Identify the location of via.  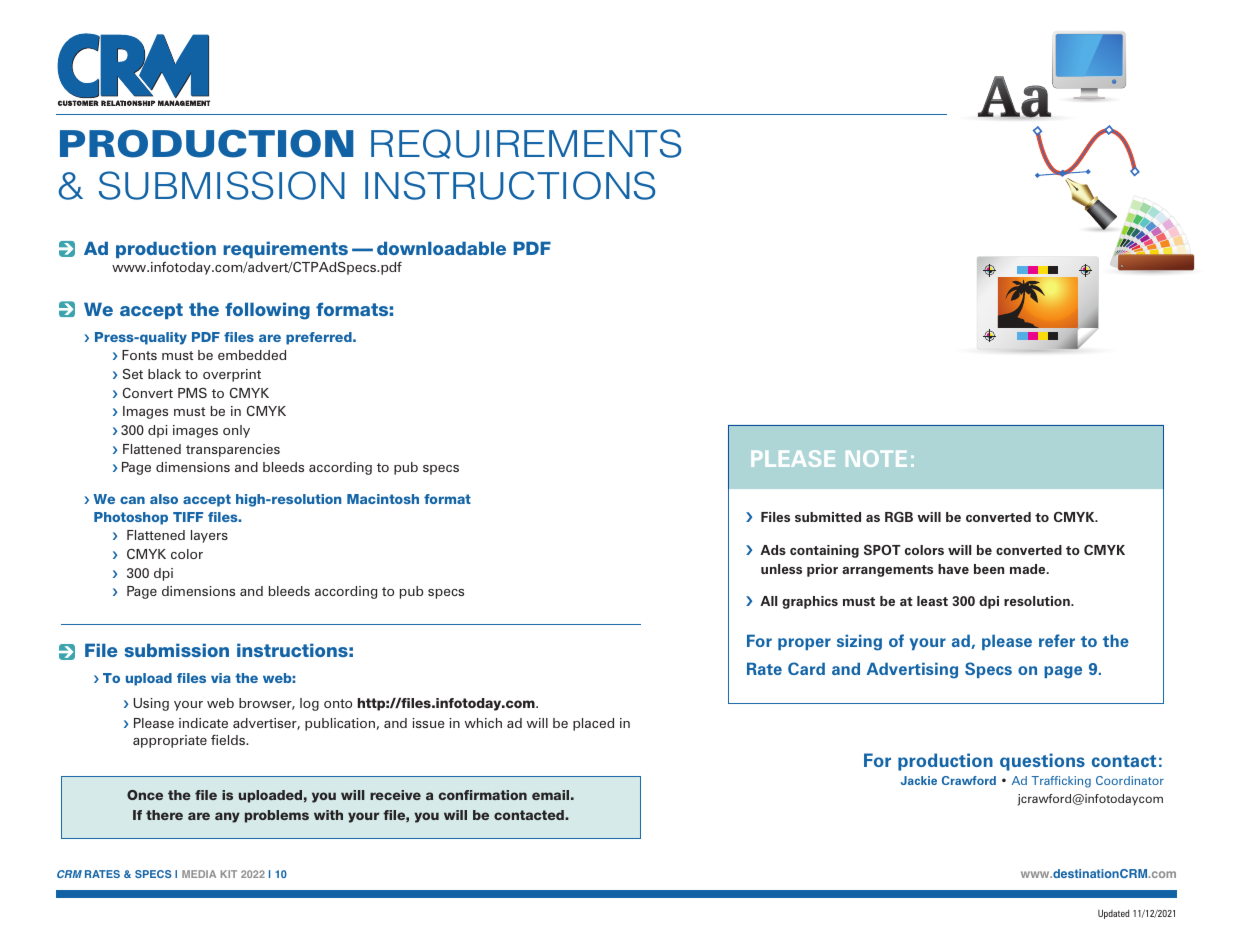
(221, 678).
